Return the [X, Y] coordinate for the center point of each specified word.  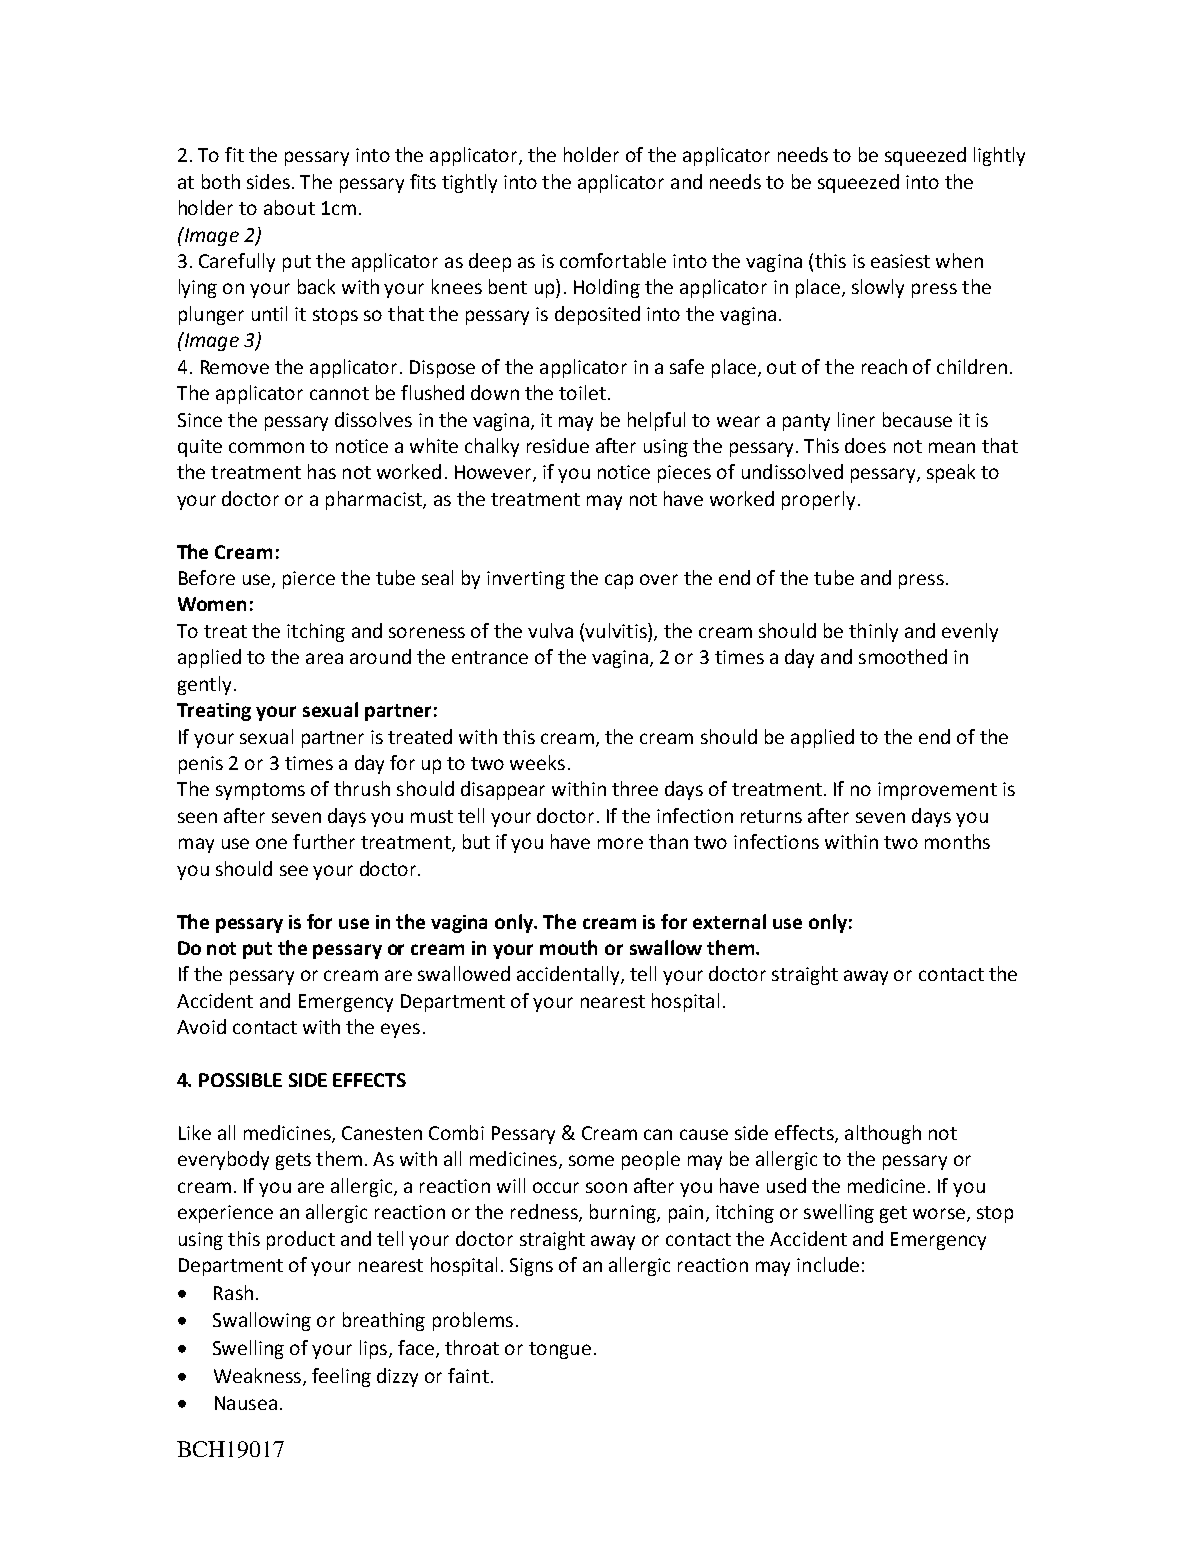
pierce [309, 580]
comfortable [613, 260]
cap [619, 581]
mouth [568, 947]
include [828, 1264]
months [957, 841]
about [289, 207]
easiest [900, 261]
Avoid [201, 1026]
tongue [560, 1350]
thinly [873, 632]
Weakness [259, 1376]
